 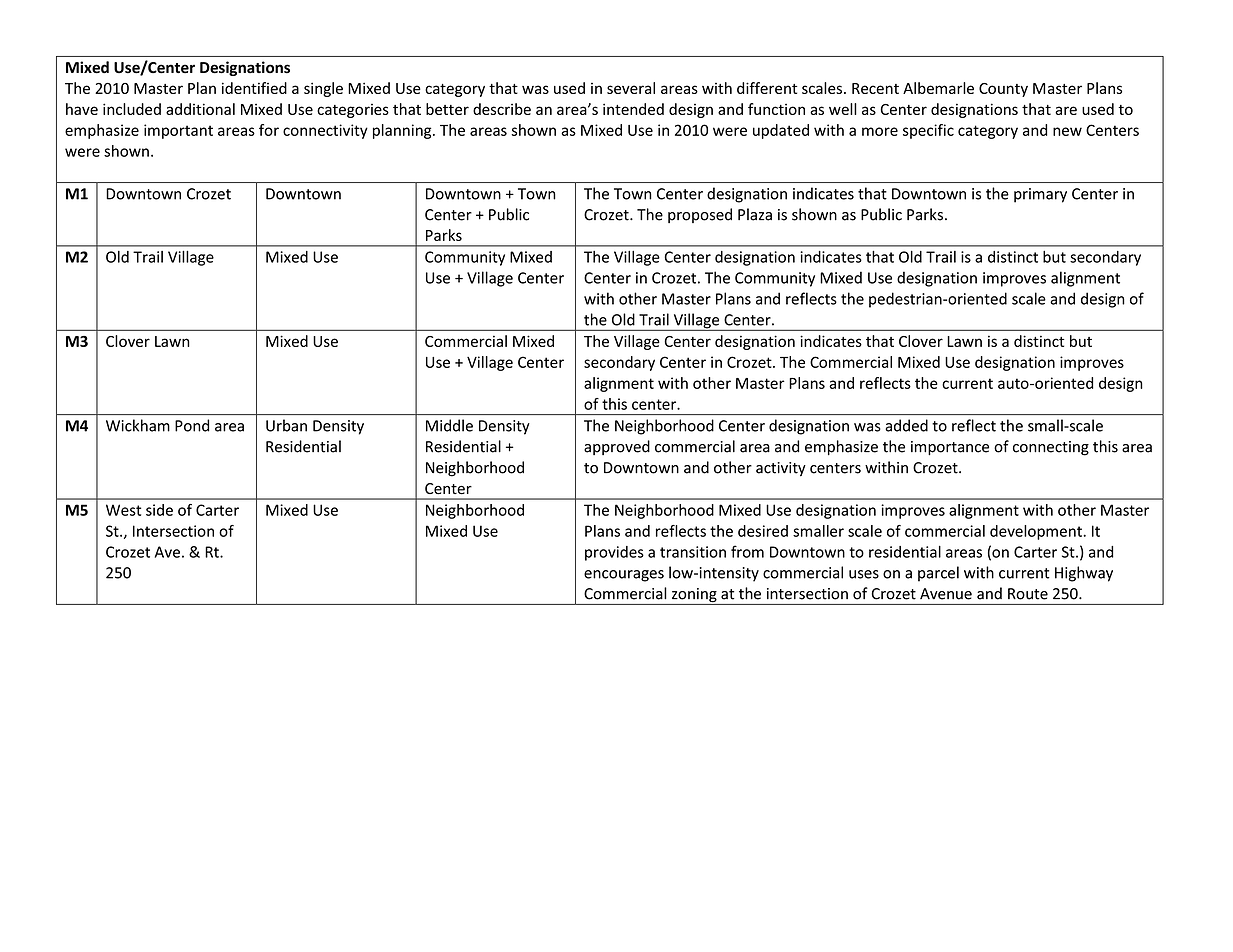 What do you see at coordinates (200, 109) in the screenshot?
I see `additional` at bounding box center [200, 109].
